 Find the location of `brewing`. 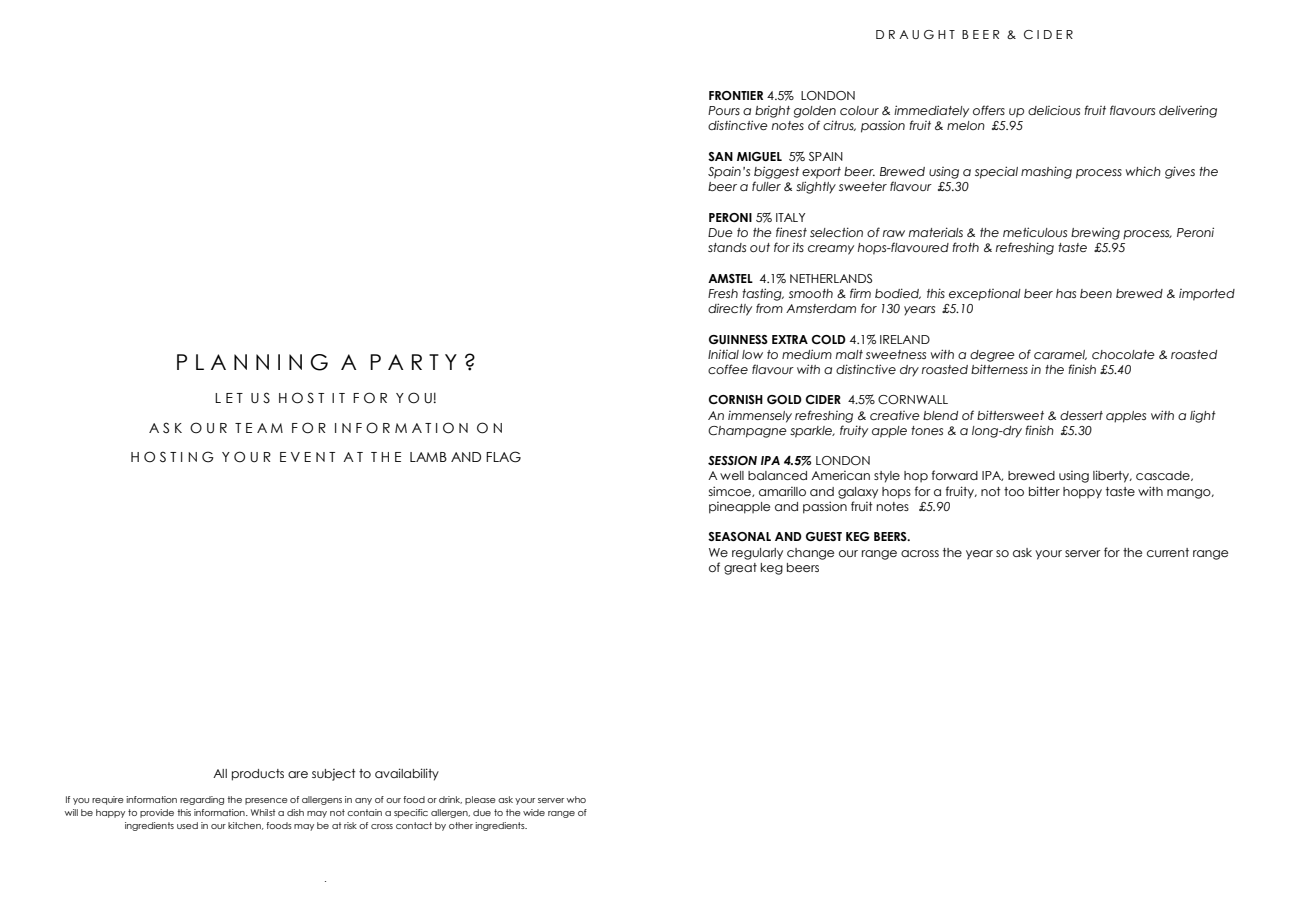

brewing is located at coordinates (1095, 233).
